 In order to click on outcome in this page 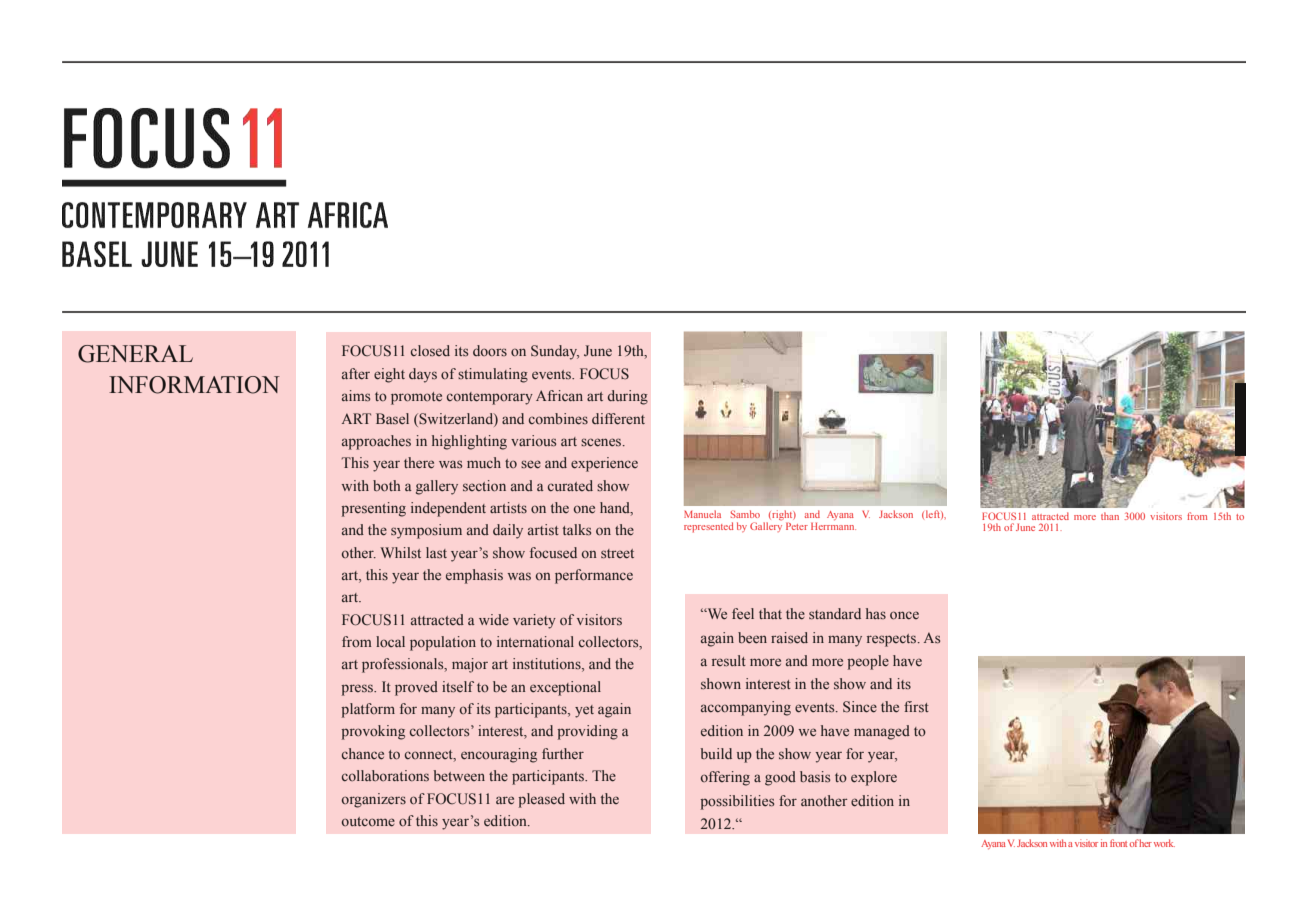, I will do `click(368, 821)`.
